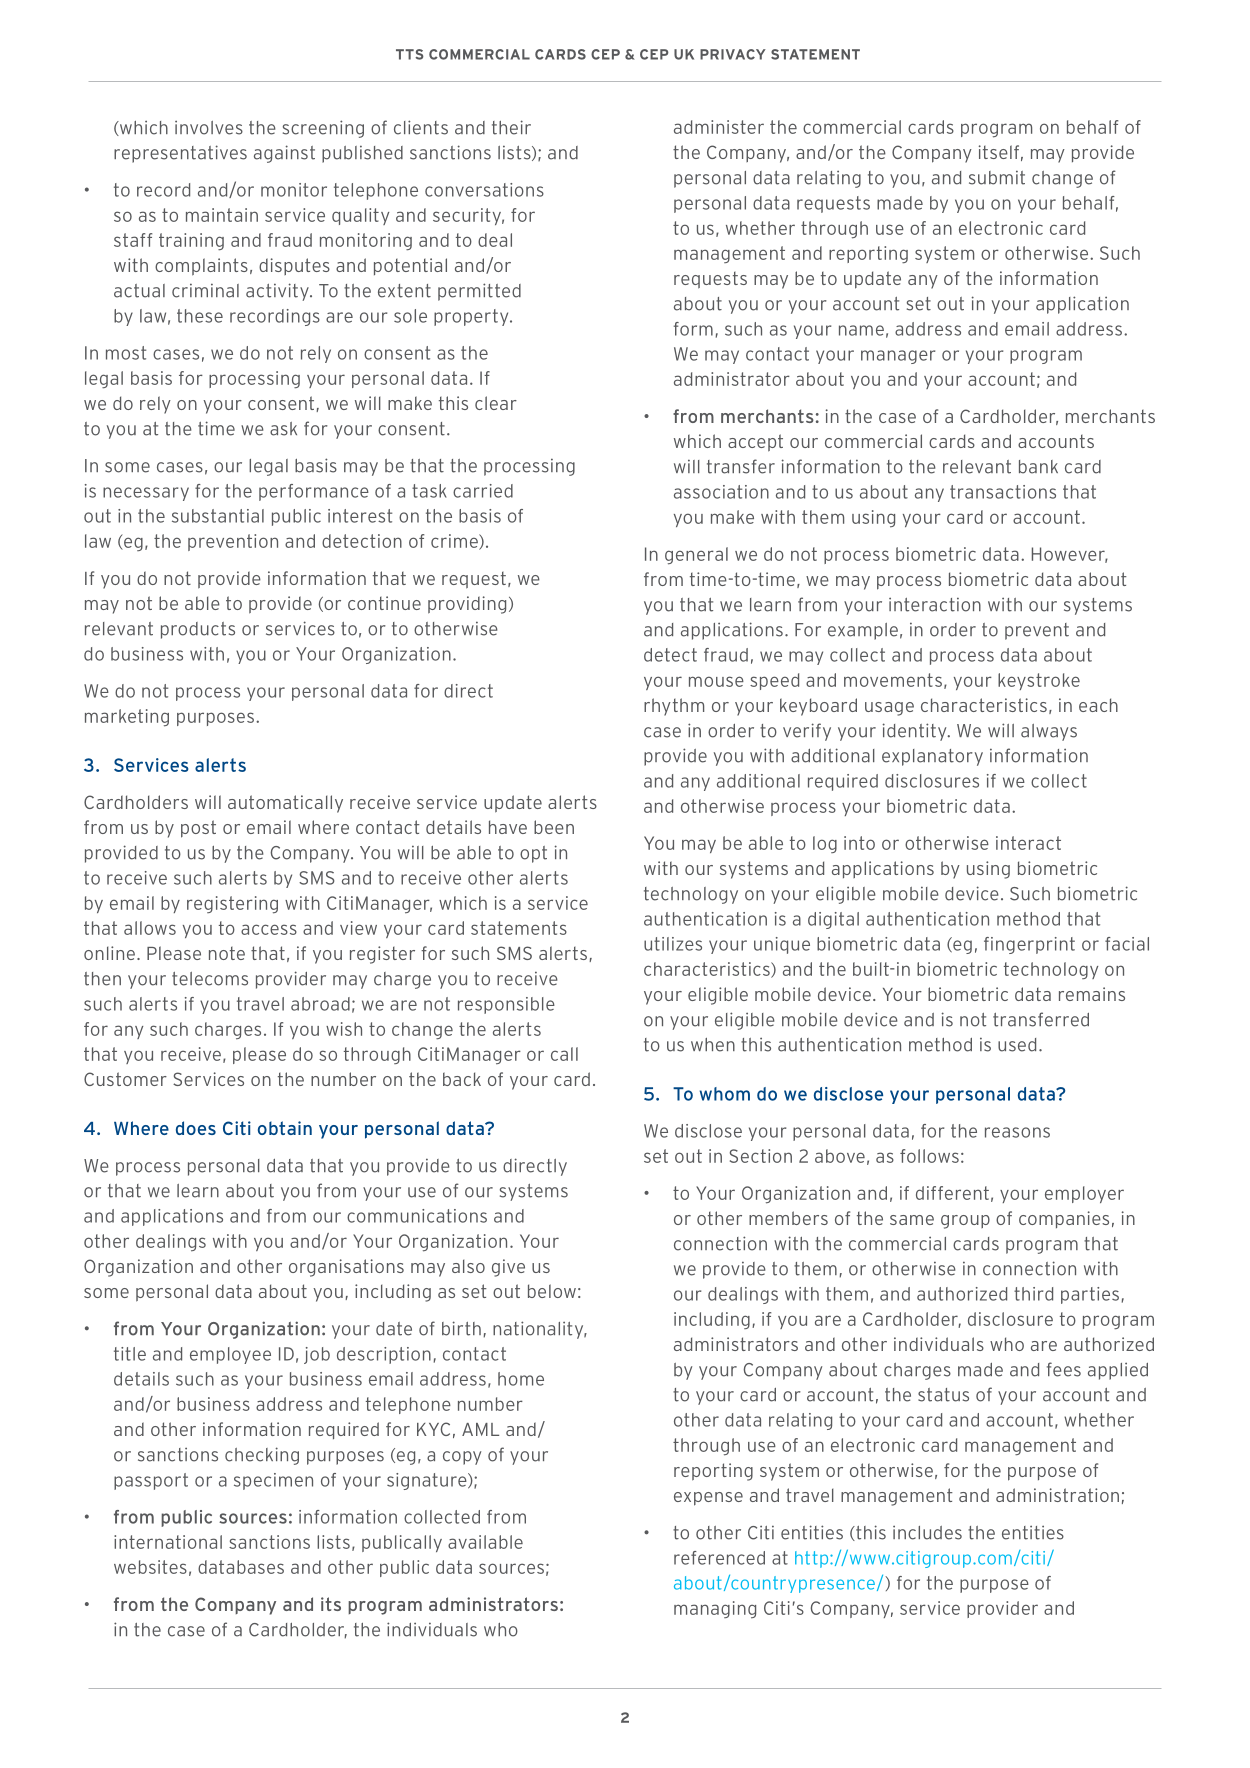  What do you see at coordinates (997, 178) in the image?
I see `submit` at bounding box center [997, 178].
